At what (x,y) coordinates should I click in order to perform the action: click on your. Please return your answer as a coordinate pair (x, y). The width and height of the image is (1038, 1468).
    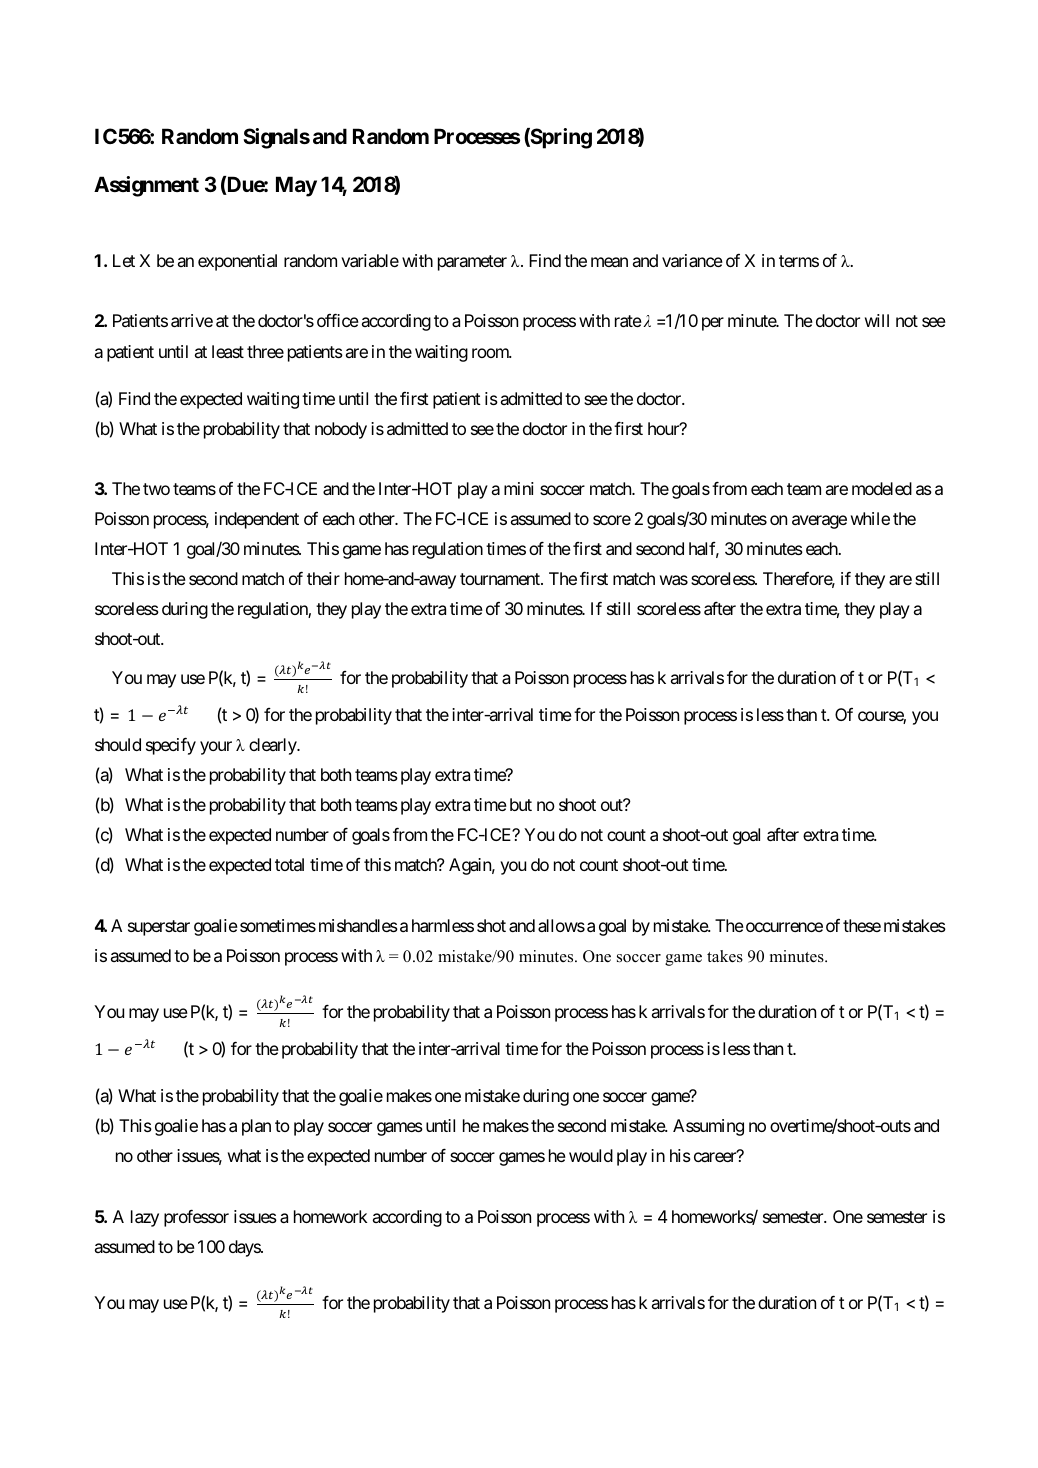
    Looking at the image, I should click on (216, 748).
